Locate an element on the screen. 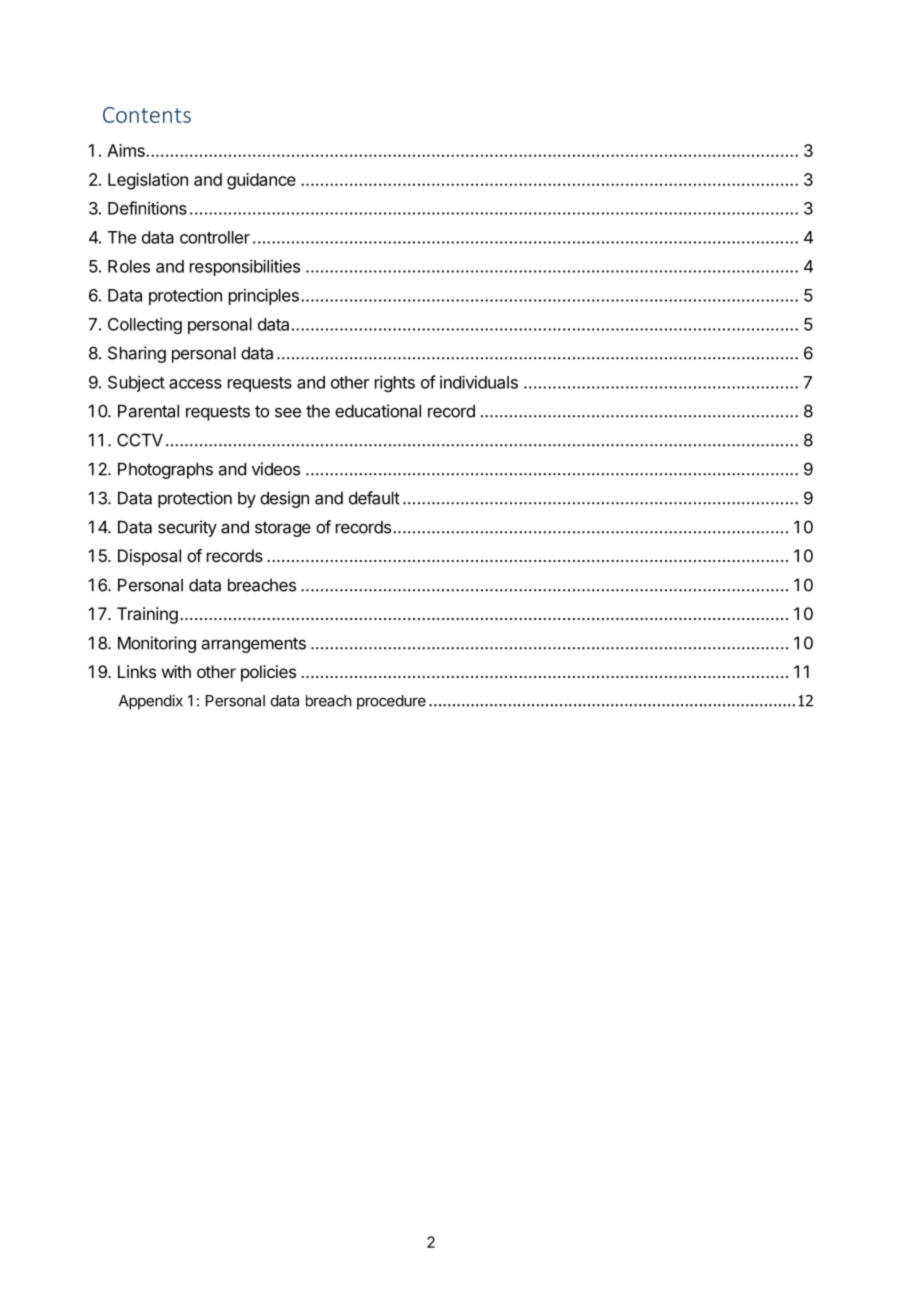 Image resolution: width=924 pixels, height=1307 pixels. responsibilities is located at coordinates (245, 267).
